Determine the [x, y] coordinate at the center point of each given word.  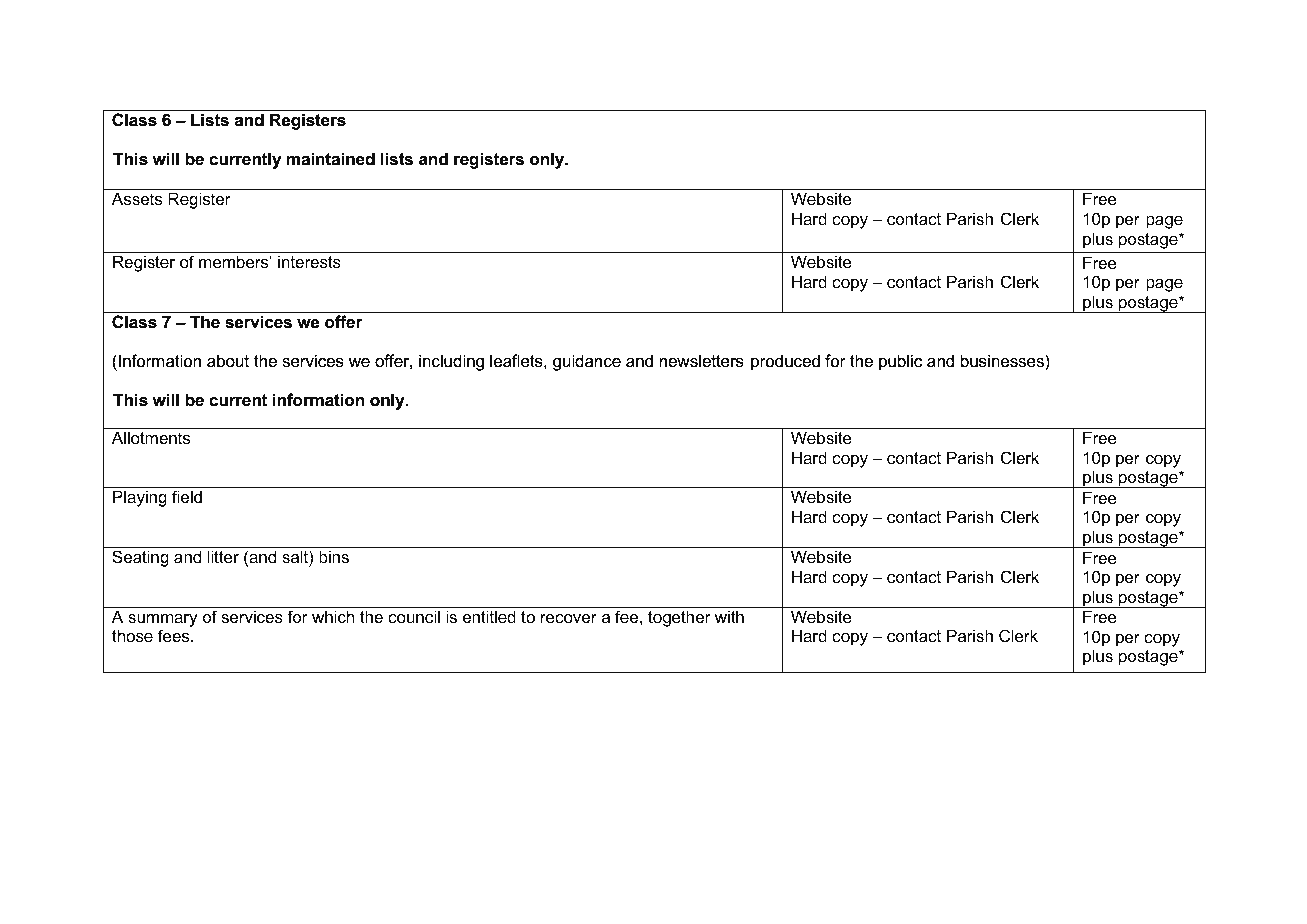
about [228, 360]
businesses [1003, 360]
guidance [587, 362]
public [900, 362]
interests [309, 261]
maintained [331, 158]
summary [163, 620]
